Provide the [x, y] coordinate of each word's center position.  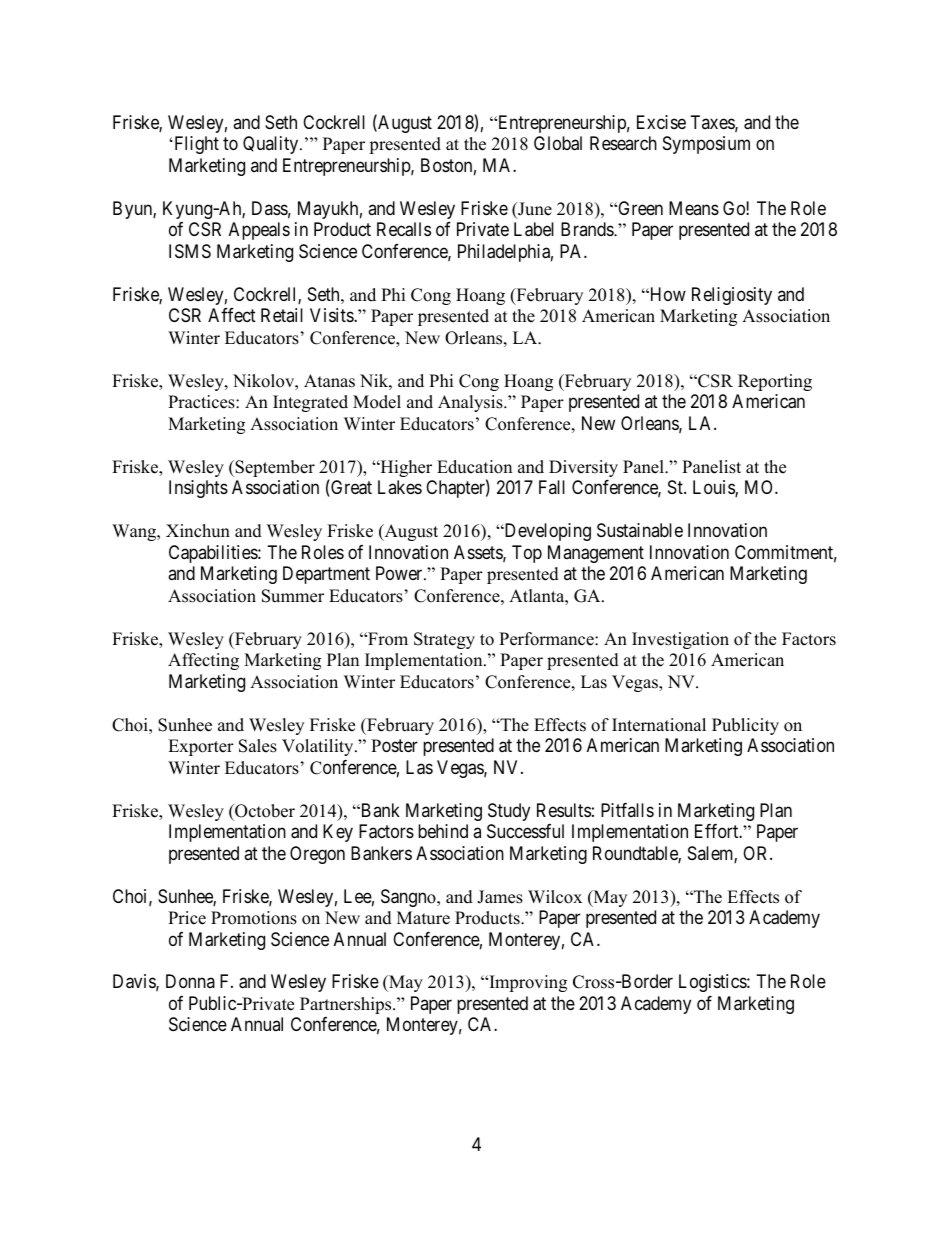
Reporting [775, 382]
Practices [202, 402]
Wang [135, 532]
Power [400, 573]
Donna [190, 981]
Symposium [706, 145]
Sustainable [640, 530]
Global [558, 143]
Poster [394, 745]
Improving [527, 983]
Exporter [201, 747]
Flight [195, 145]
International [659, 725]
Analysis [471, 403]
